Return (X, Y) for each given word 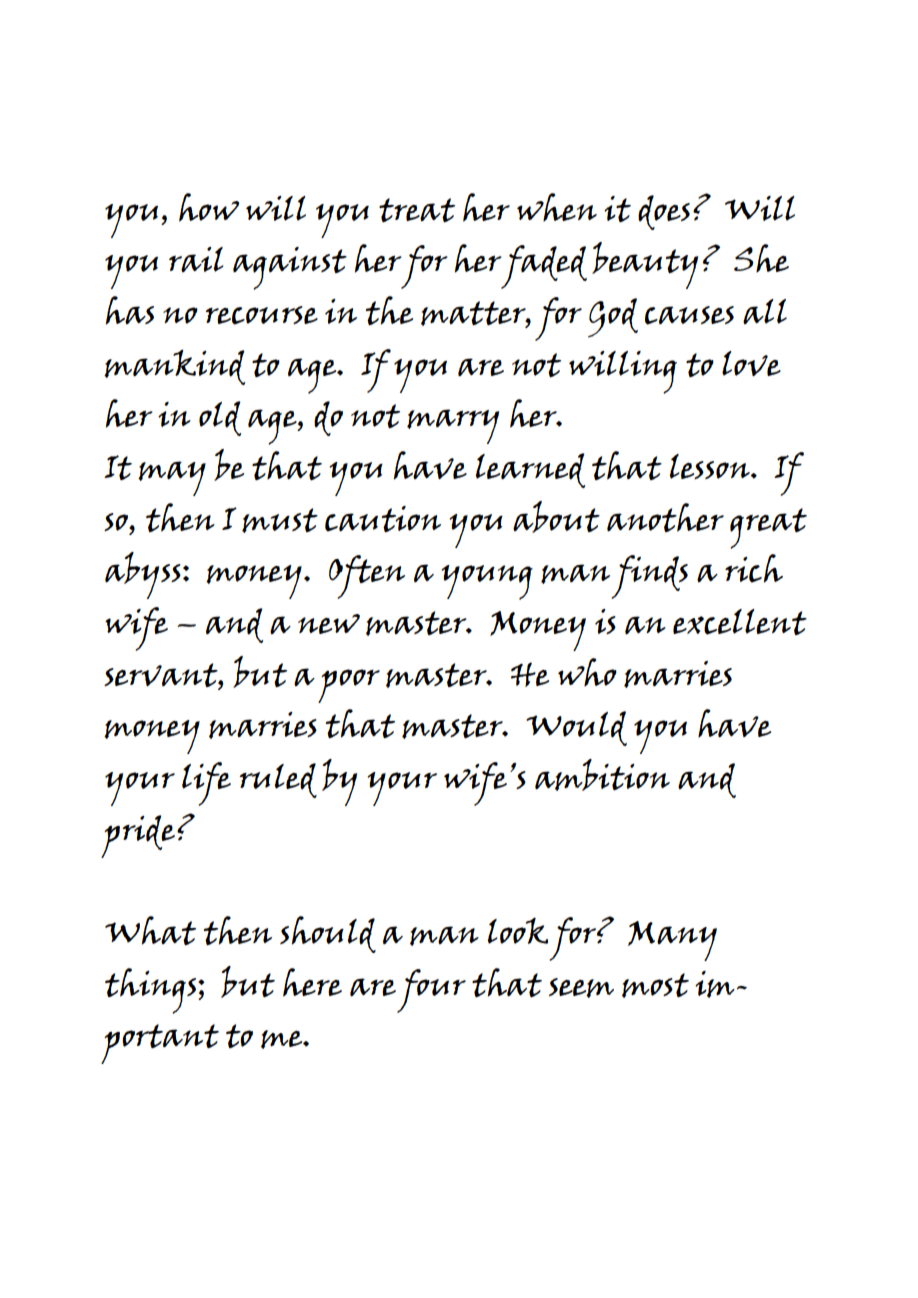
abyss (143, 575)
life (206, 784)
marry (453, 426)
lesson (711, 466)
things (152, 991)
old (220, 418)
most (655, 985)
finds (649, 577)
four (431, 991)
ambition (602, 775)
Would (576, 728)
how (209, 207)
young (487, 582)
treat (417, 210)
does (664, 212)
